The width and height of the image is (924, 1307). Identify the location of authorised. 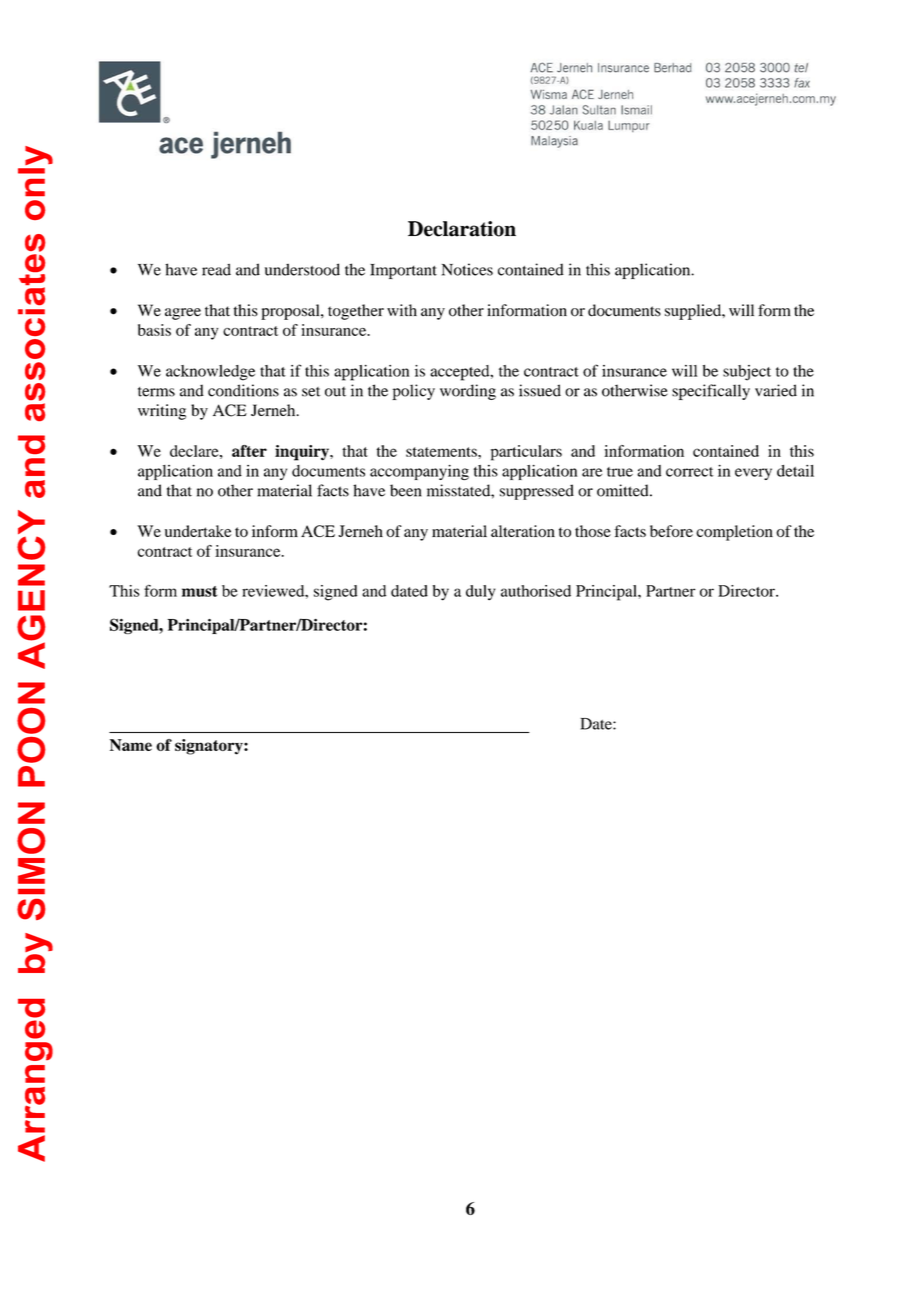
(536, 591).
